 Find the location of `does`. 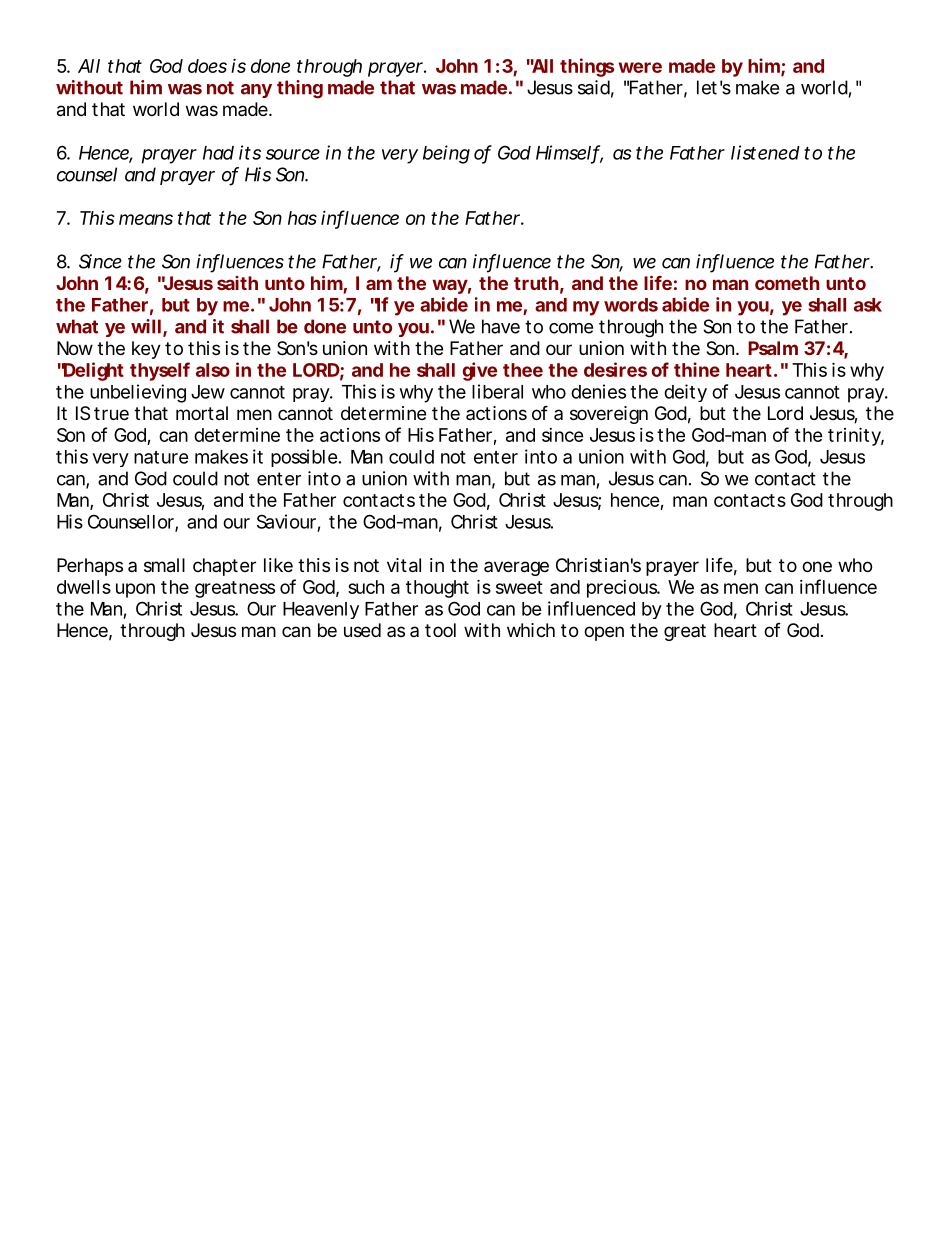

does is located at coordinates (207, 66).
